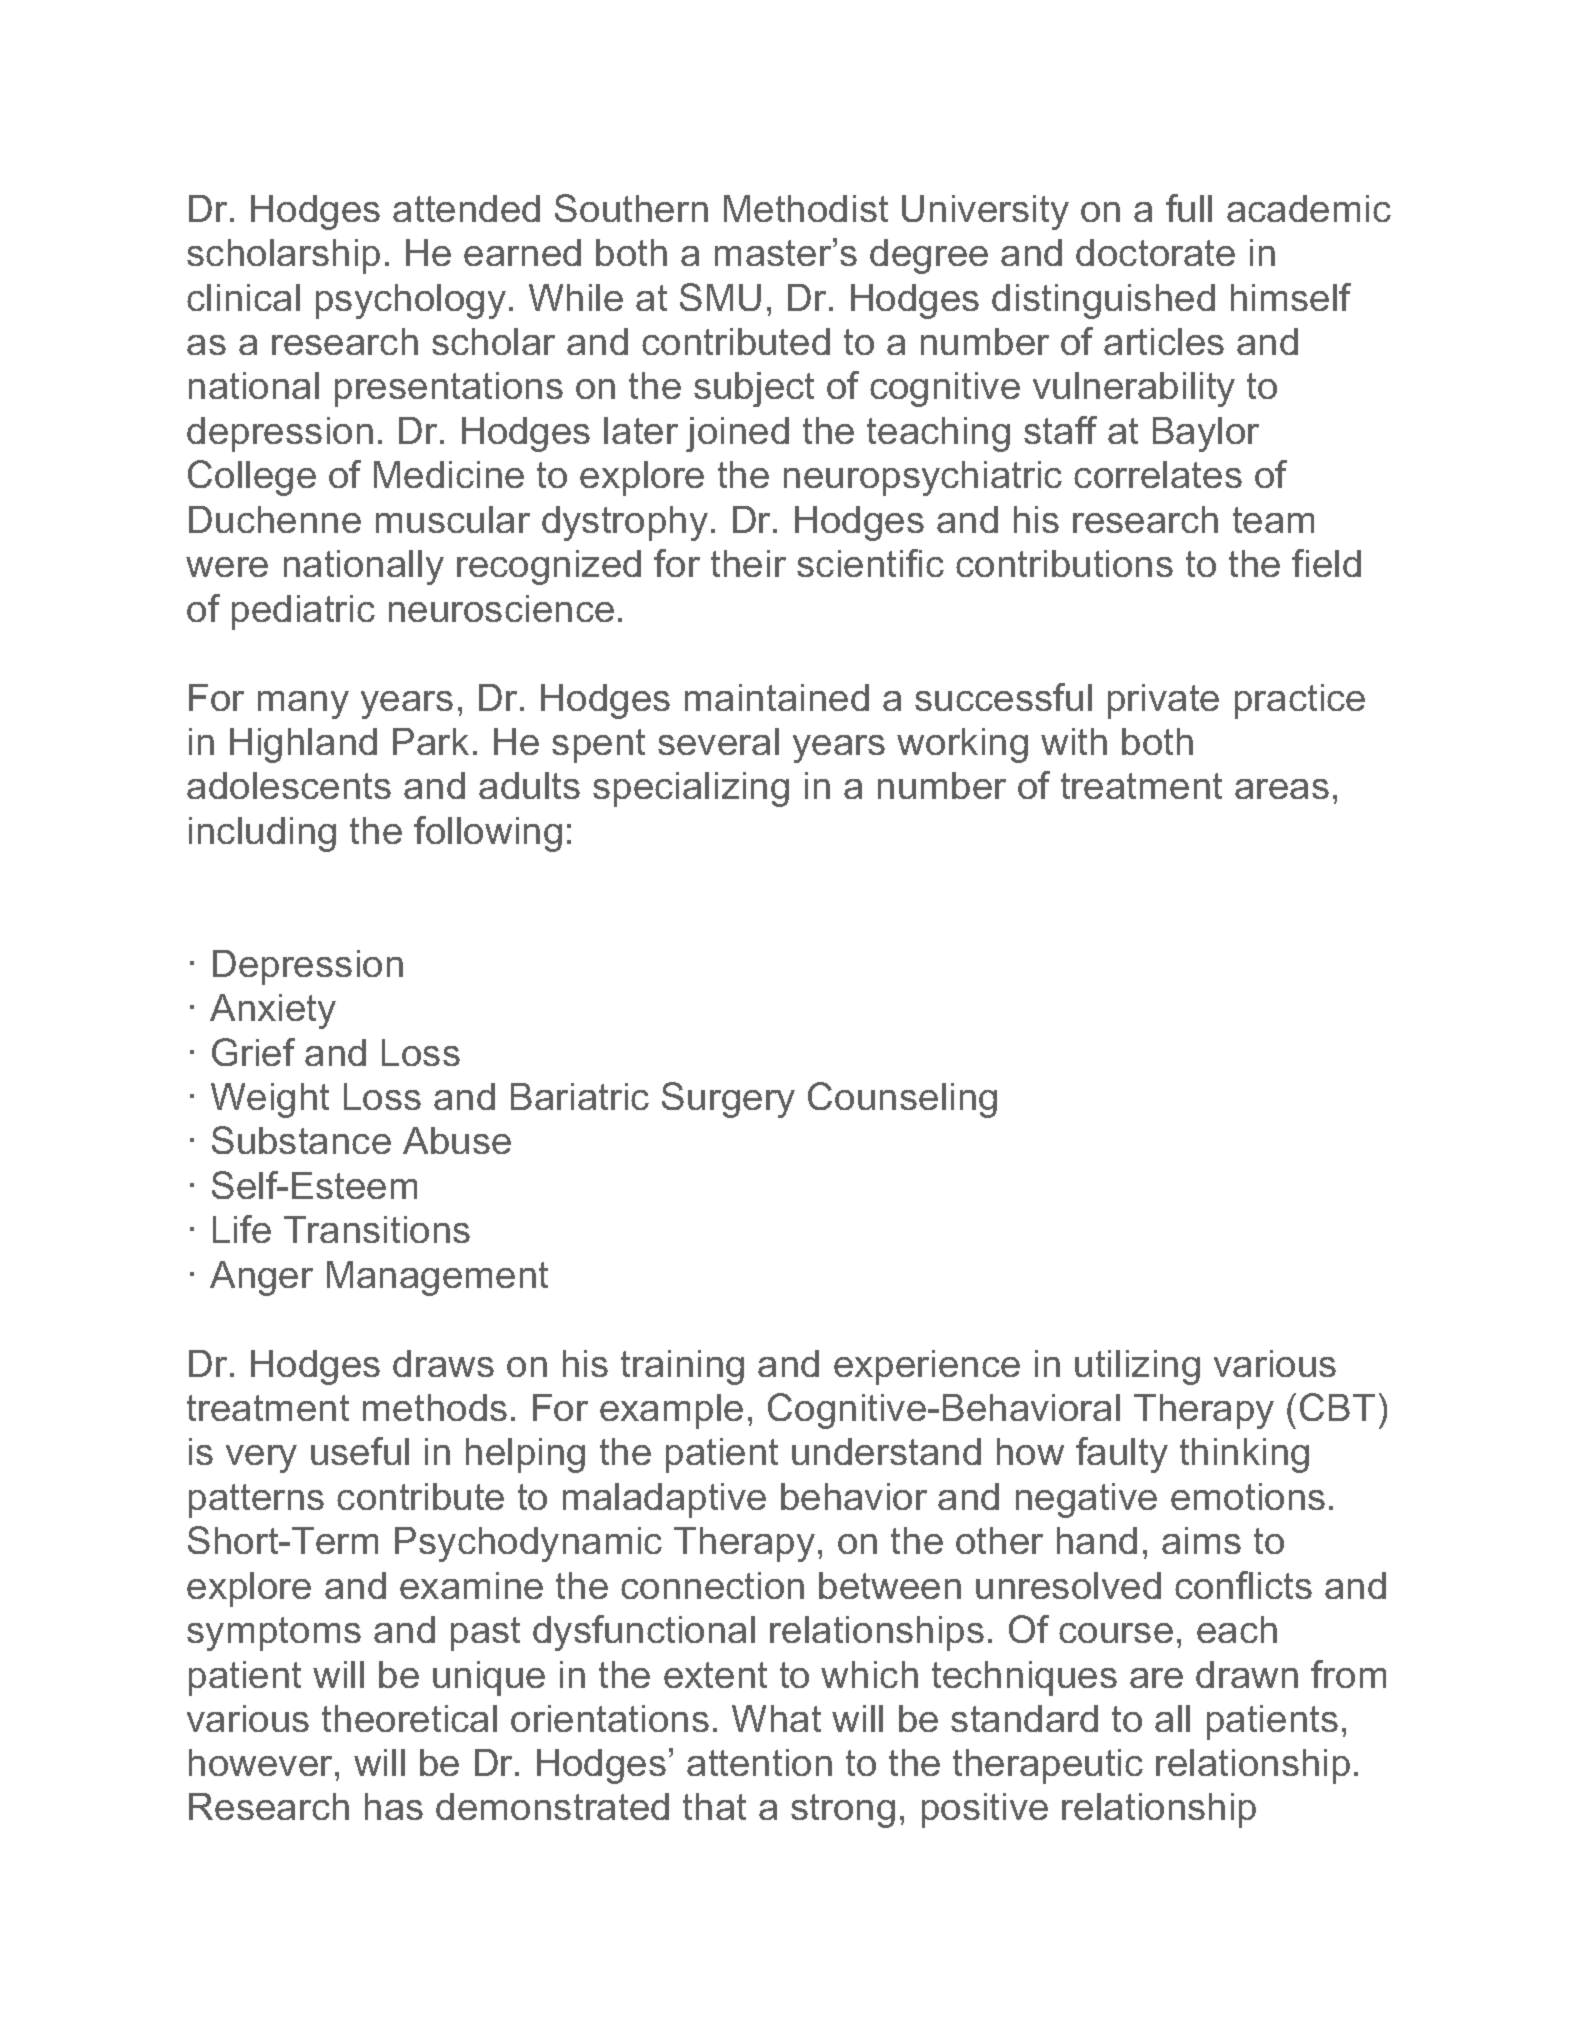  Describe the element at coordinates (394, 1806) in the image. I see `has` at that location.
